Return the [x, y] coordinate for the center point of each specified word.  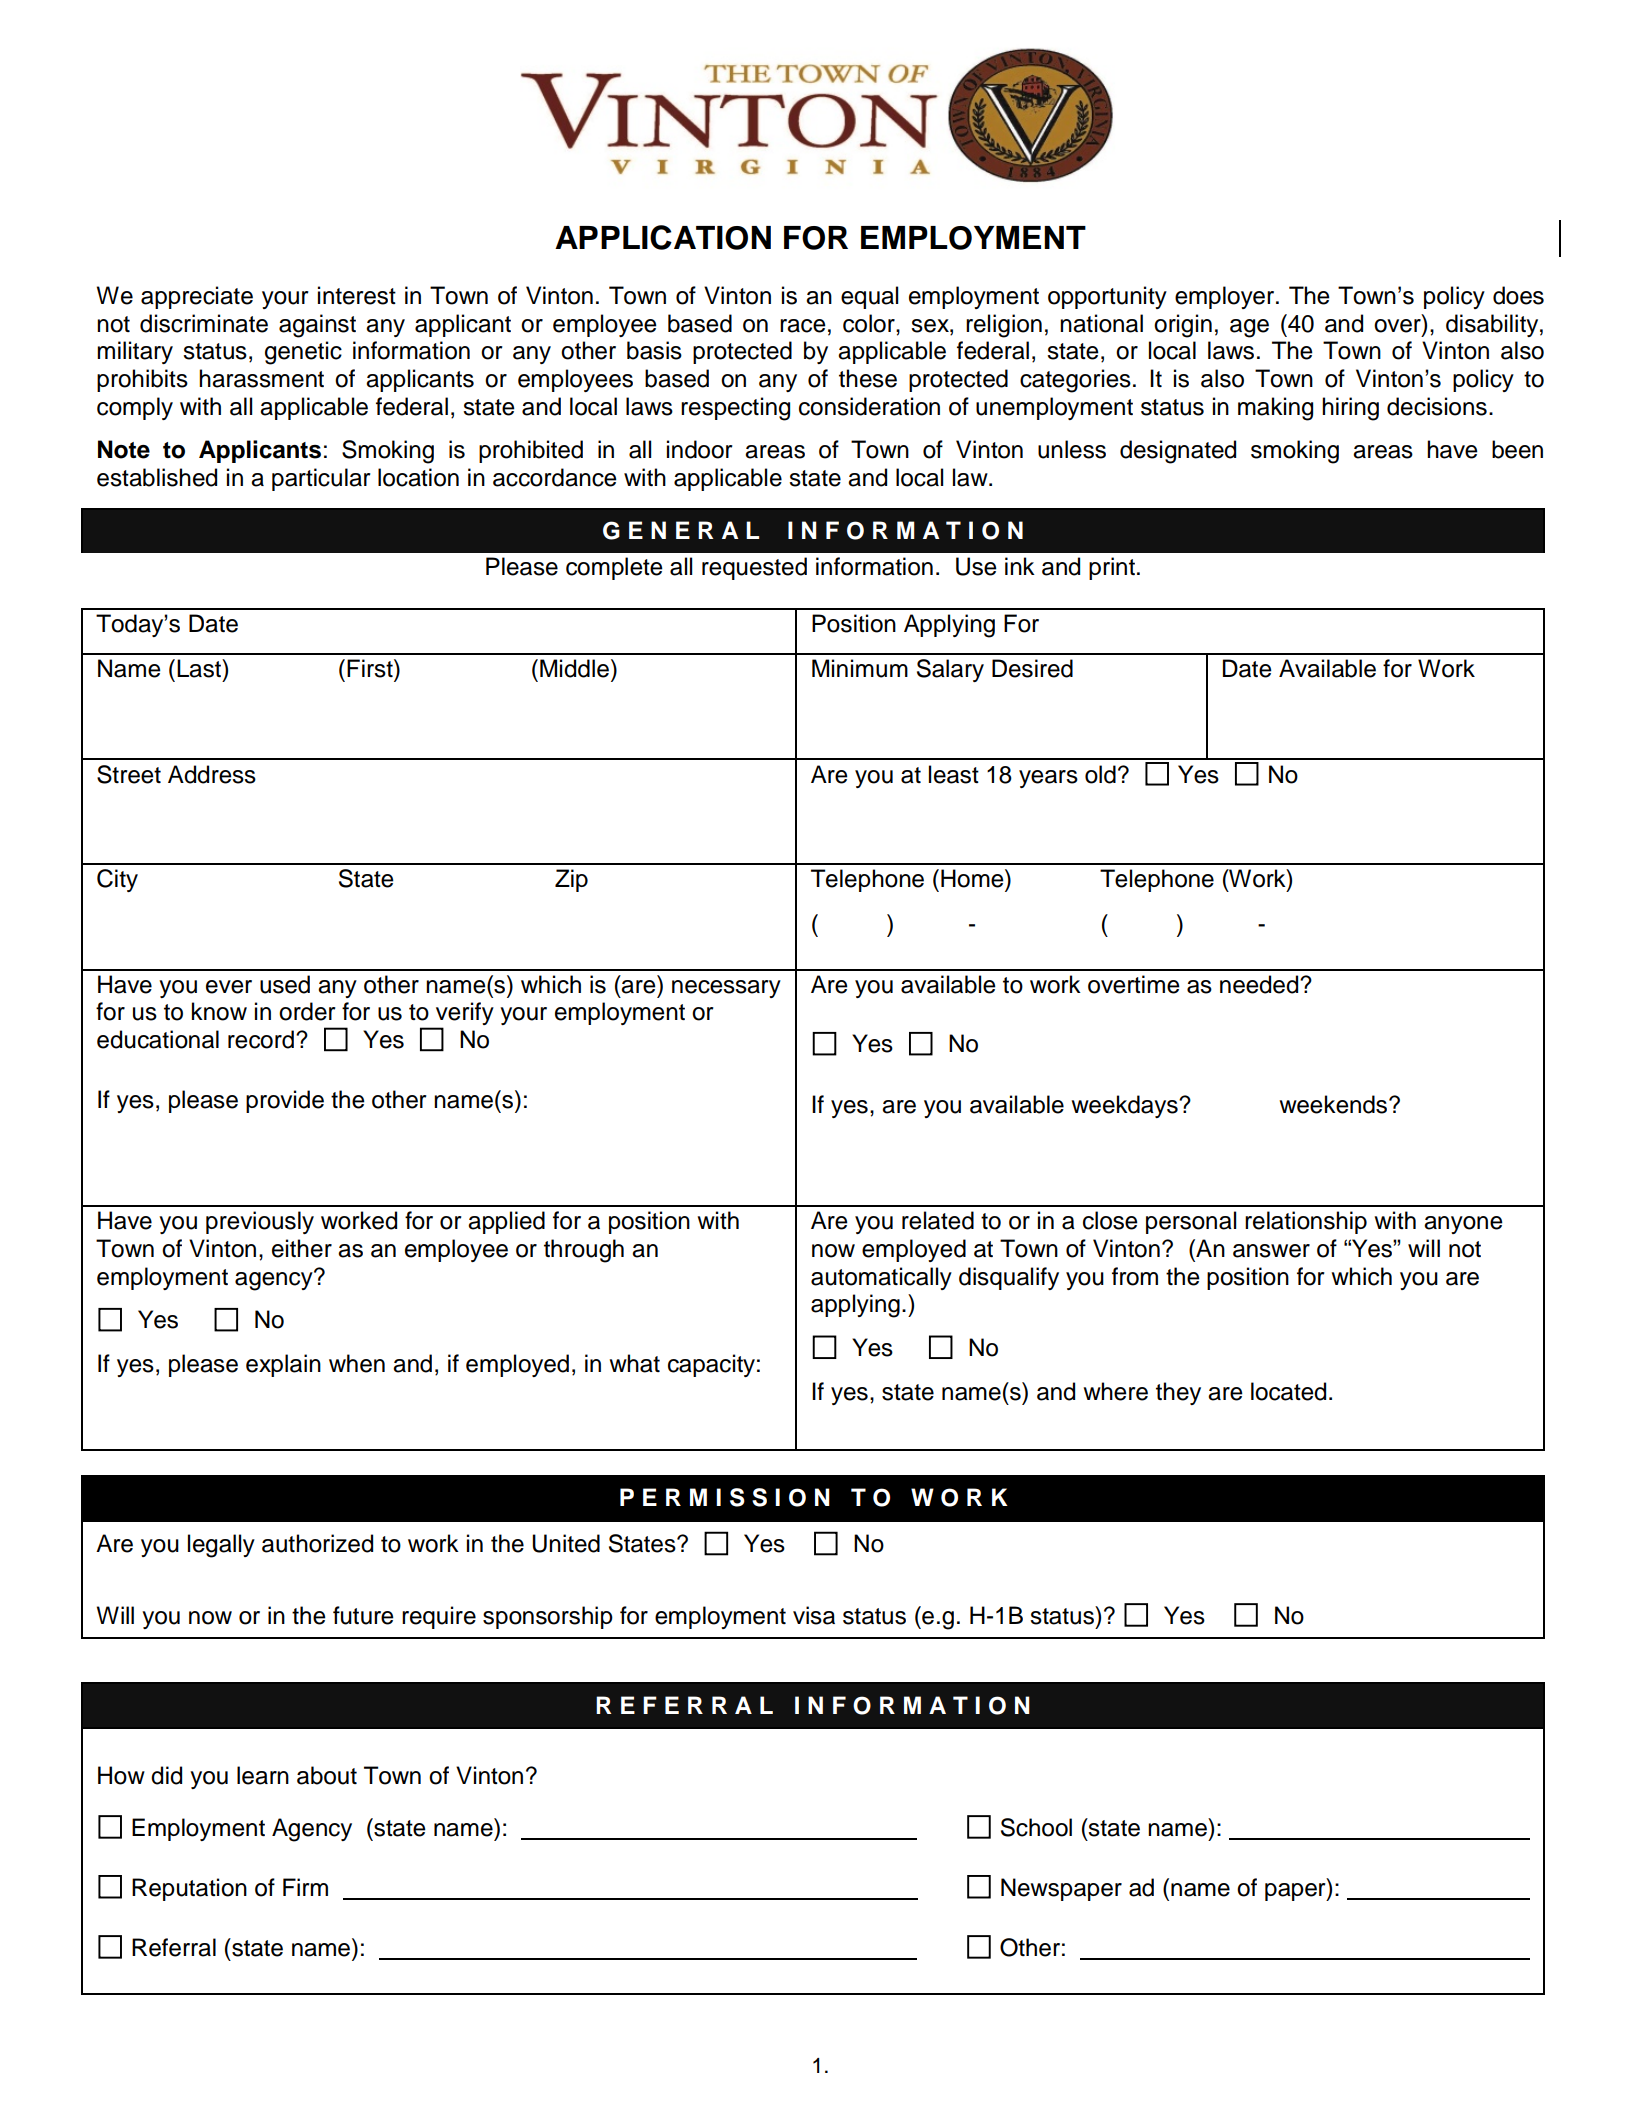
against [317, 326]
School [1036, 1827]
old [1100, 774]
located [1288, 1391]
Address [212, 774]
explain [283, 1365]
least [954, 774]
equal [869, 297]
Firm [305, 1887]
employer [1226, 297]
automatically [881, 1278]
